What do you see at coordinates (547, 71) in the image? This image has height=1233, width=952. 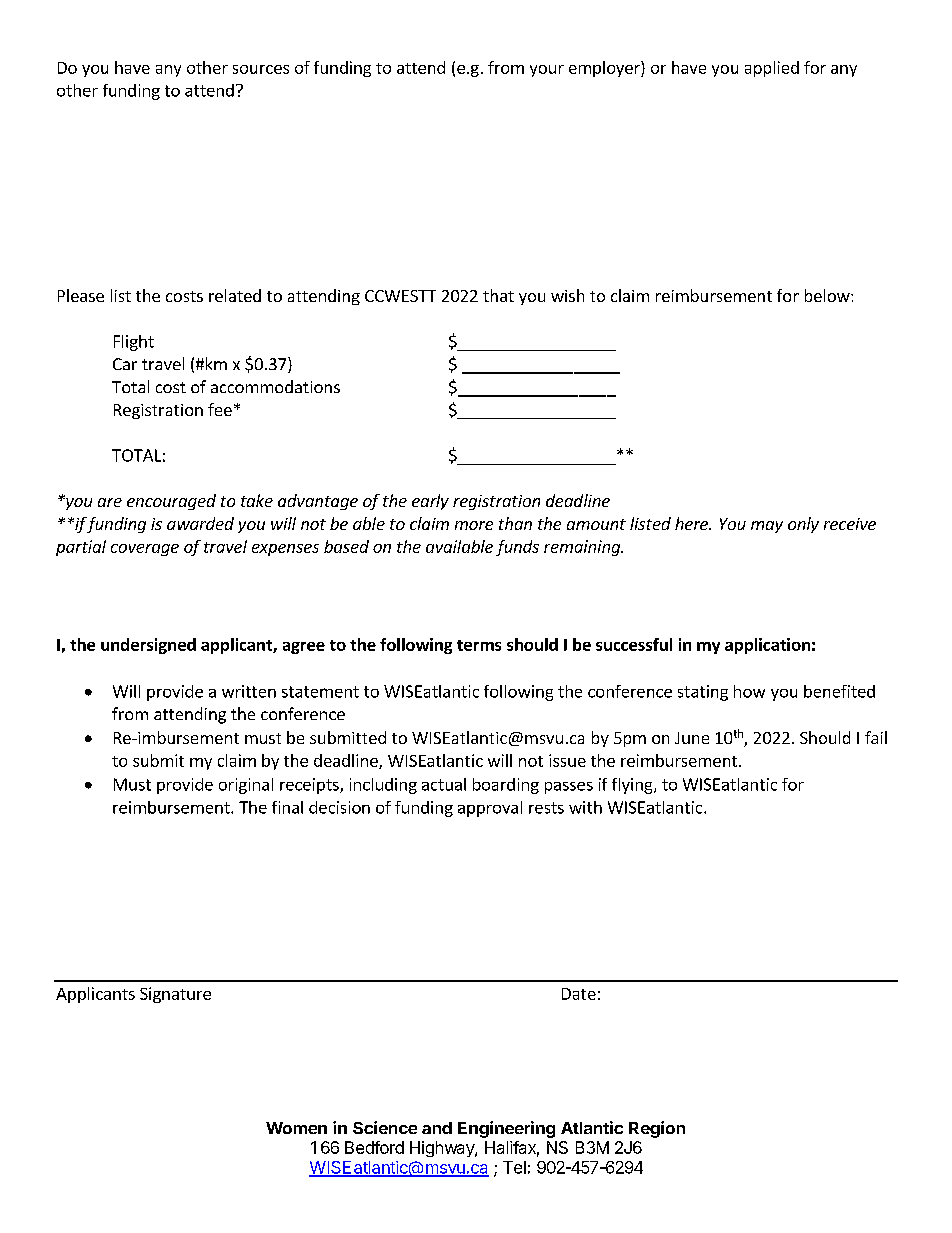 I see `your` at bounding box center [547, 71].
